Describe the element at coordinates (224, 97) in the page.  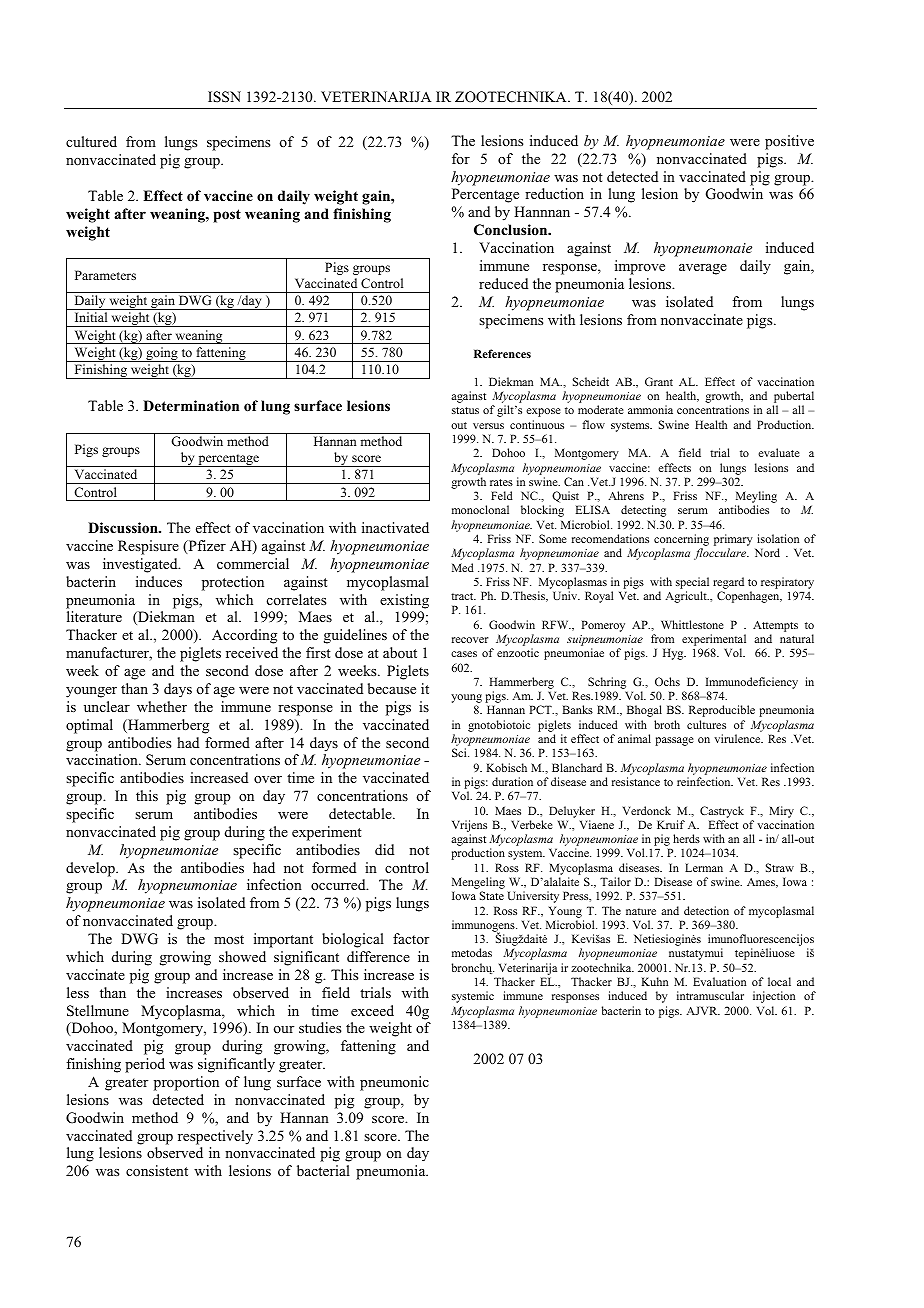
I see `ISSN` at that location.
